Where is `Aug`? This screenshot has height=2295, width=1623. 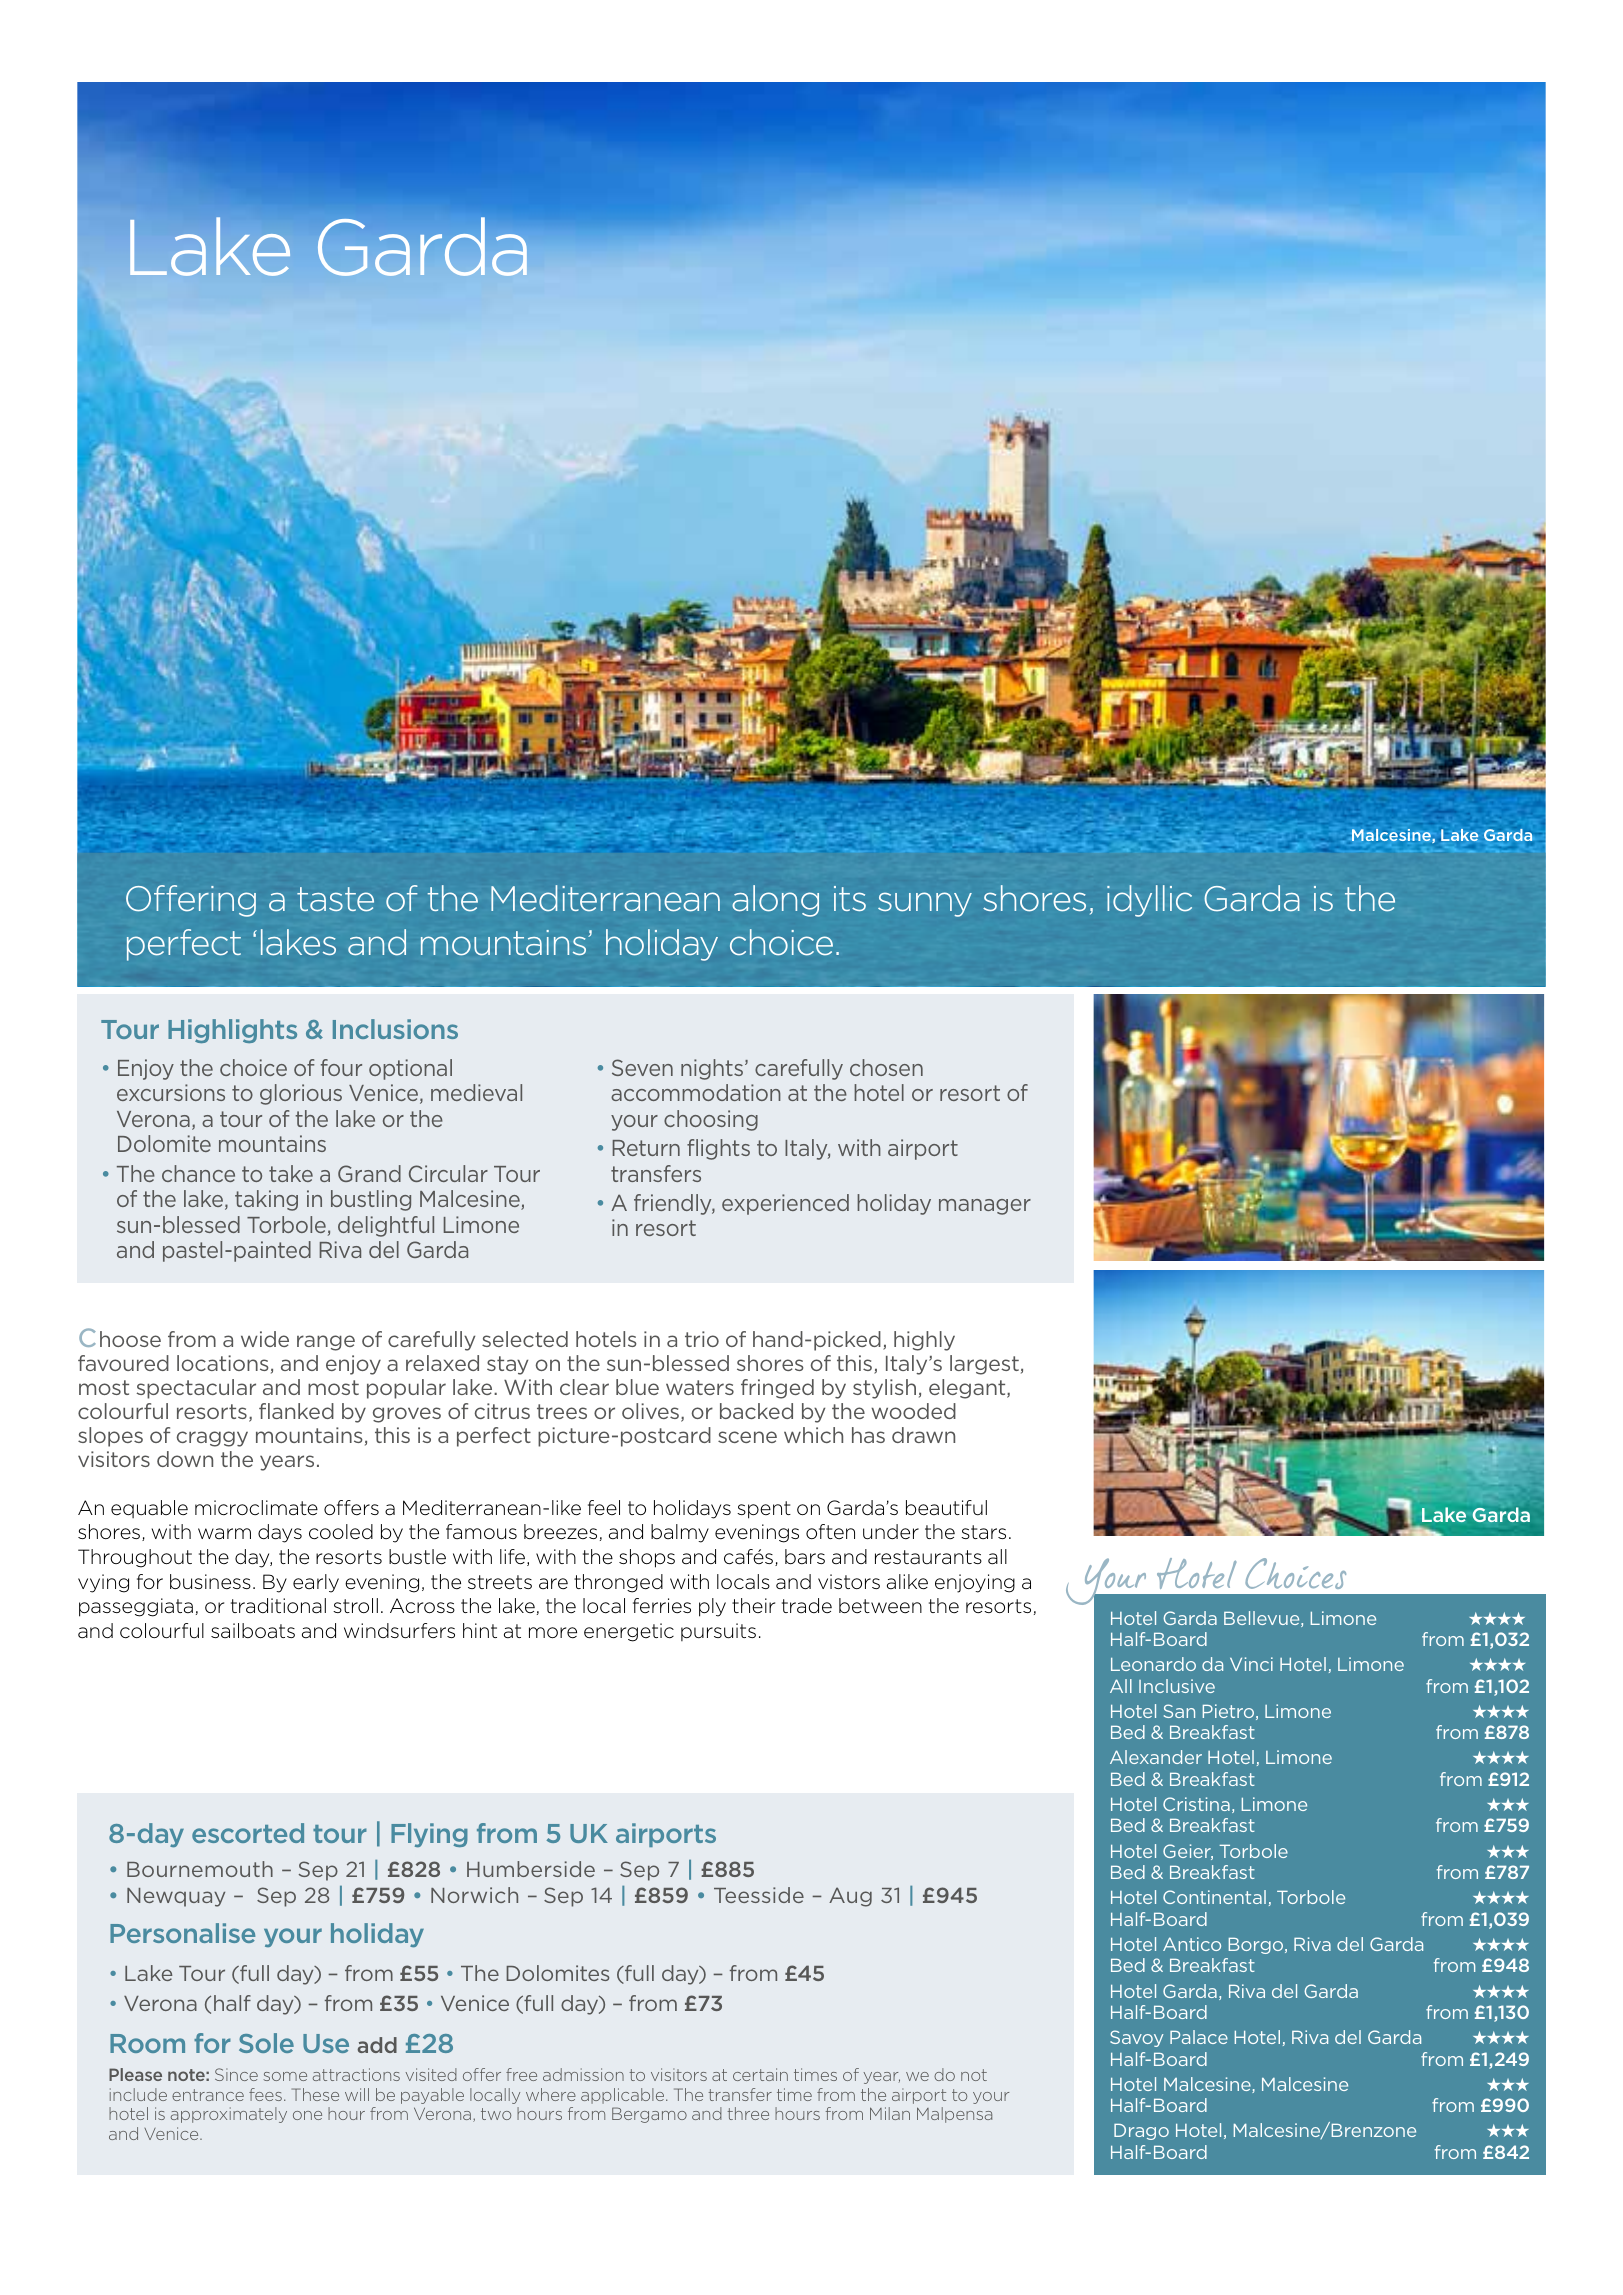 Aug is located at coordinates (850, 1897).
